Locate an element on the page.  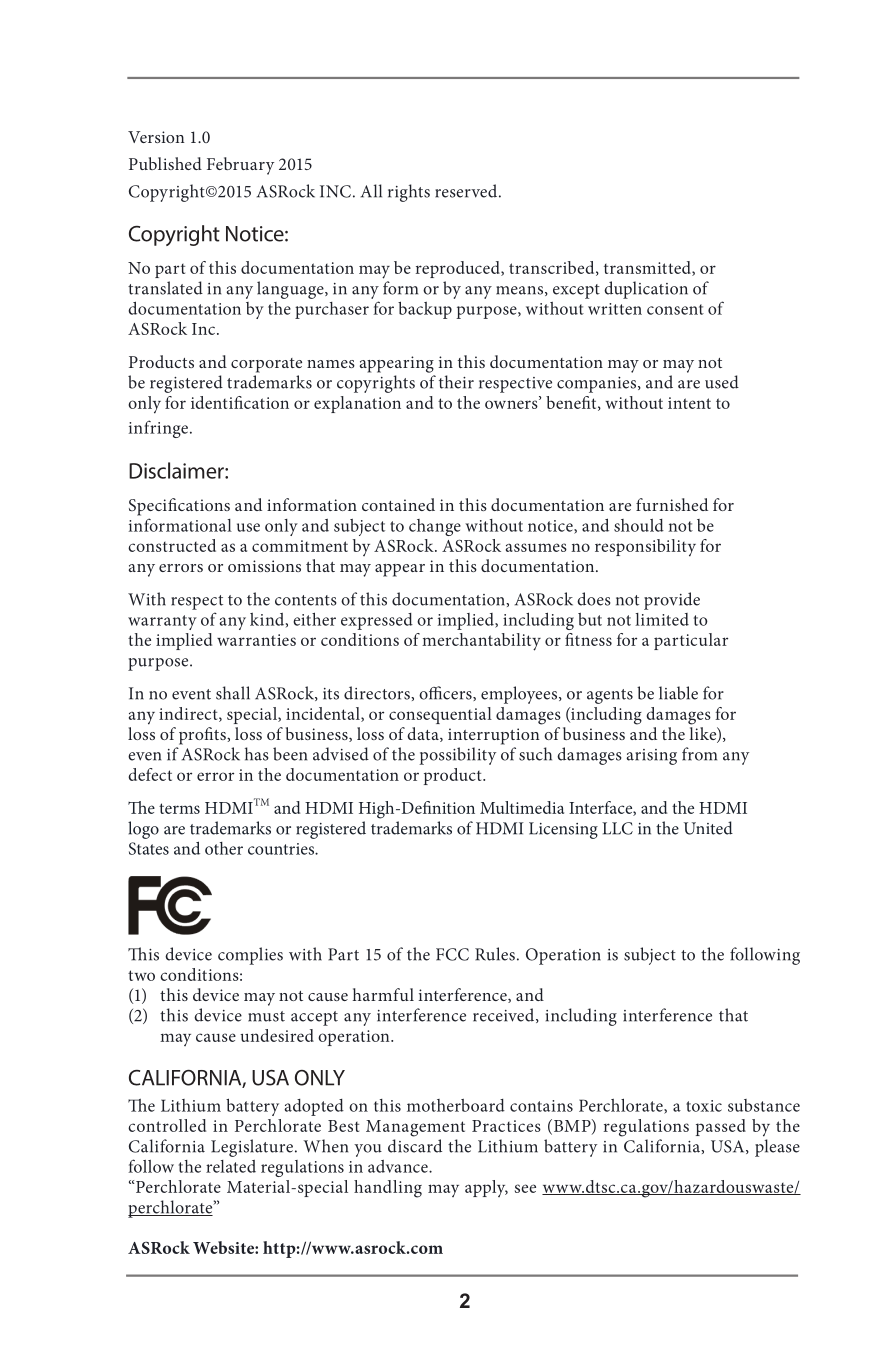
FCC is located at coordinates (452, 954).
